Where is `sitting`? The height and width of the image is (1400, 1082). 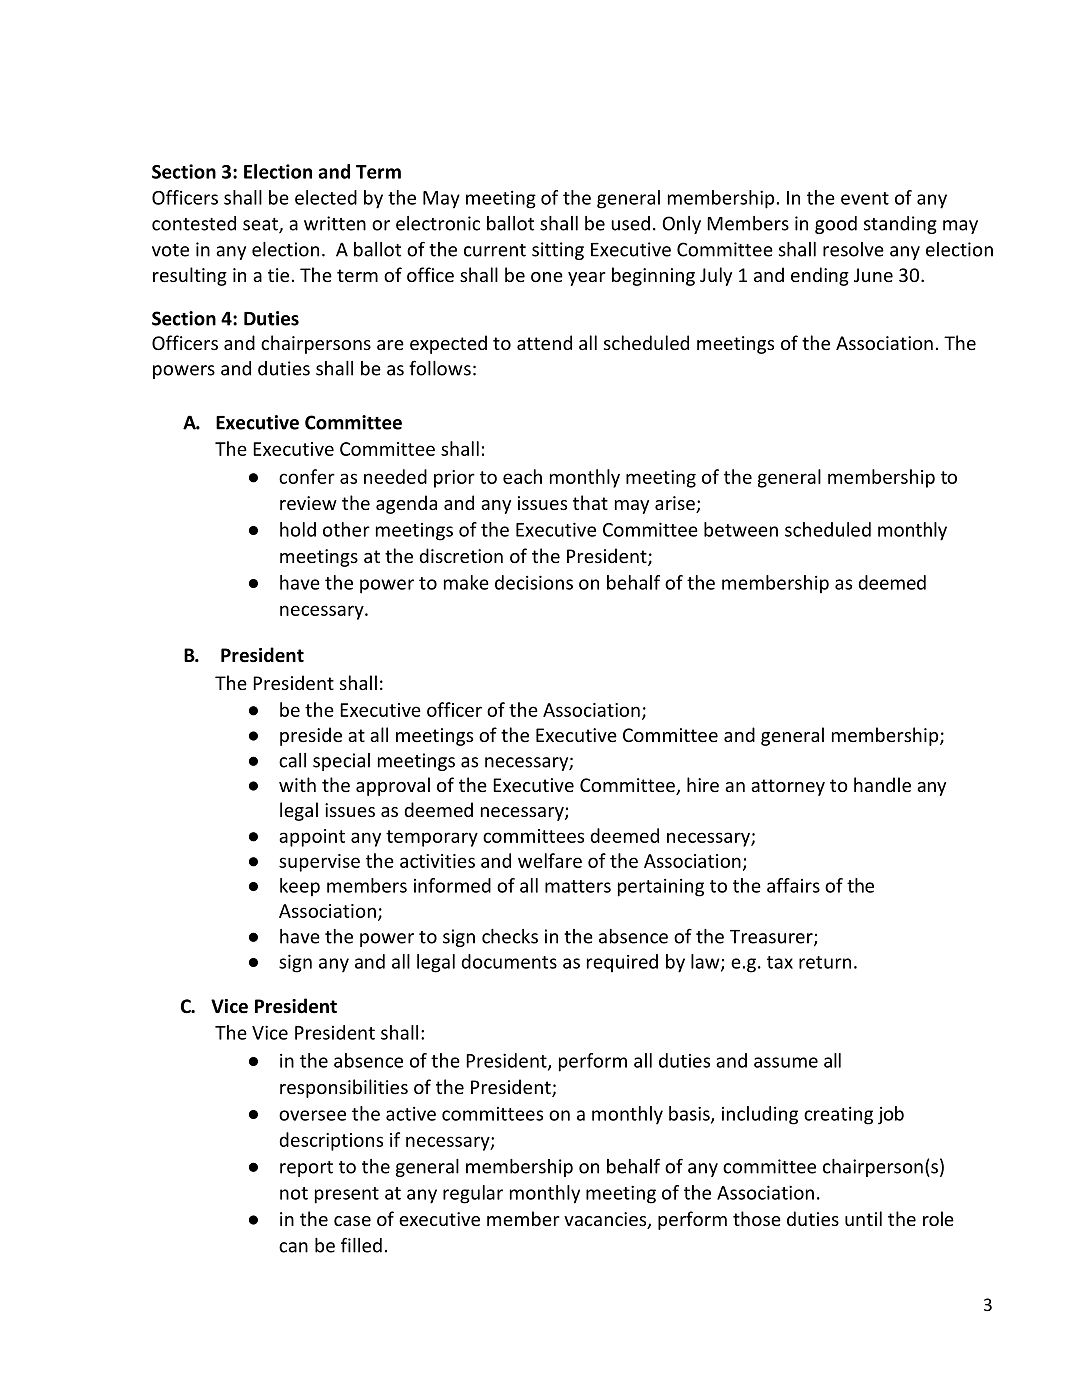 sitting is located at coordinates (558, 251).
